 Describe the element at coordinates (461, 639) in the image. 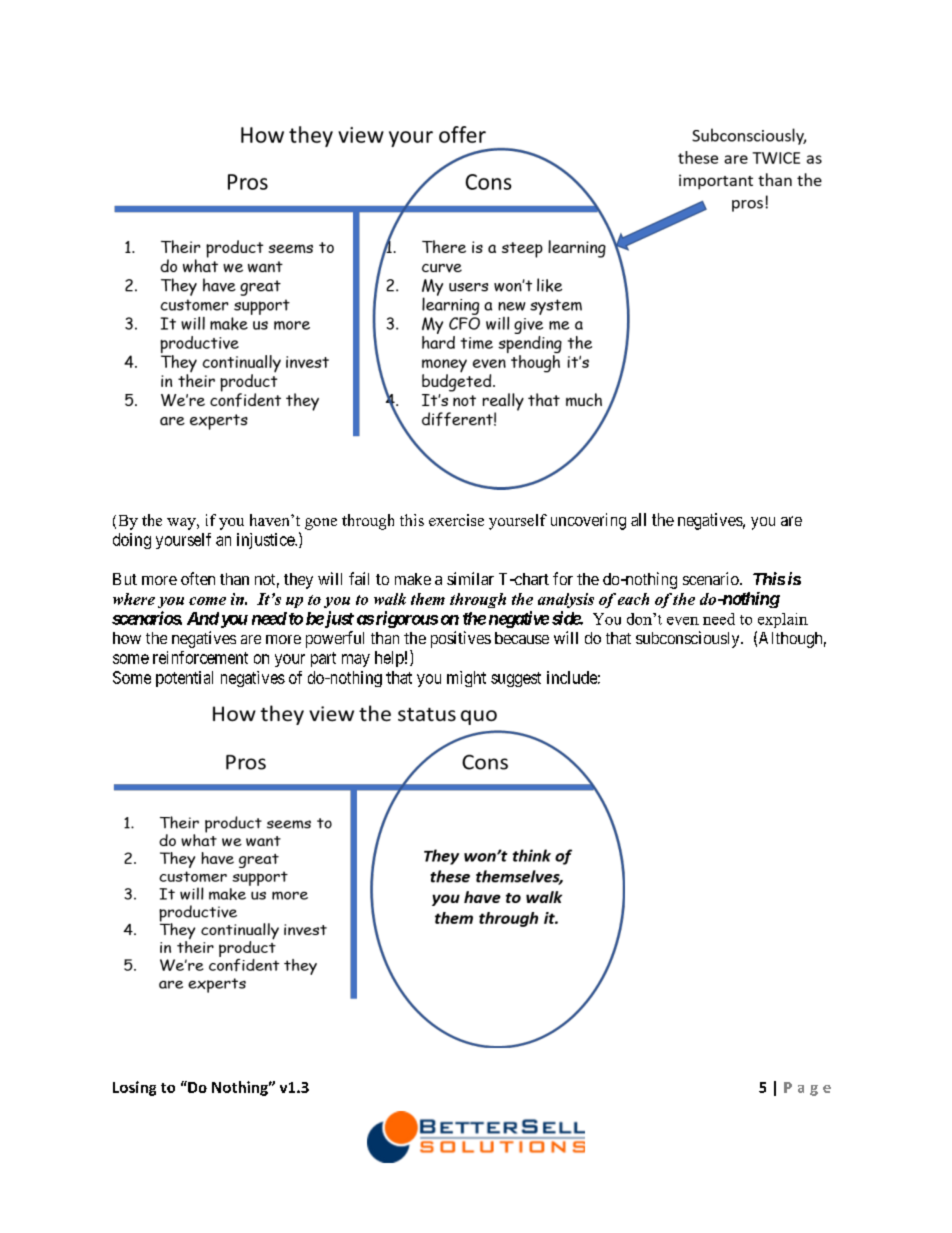

I see `positives` at that location.
